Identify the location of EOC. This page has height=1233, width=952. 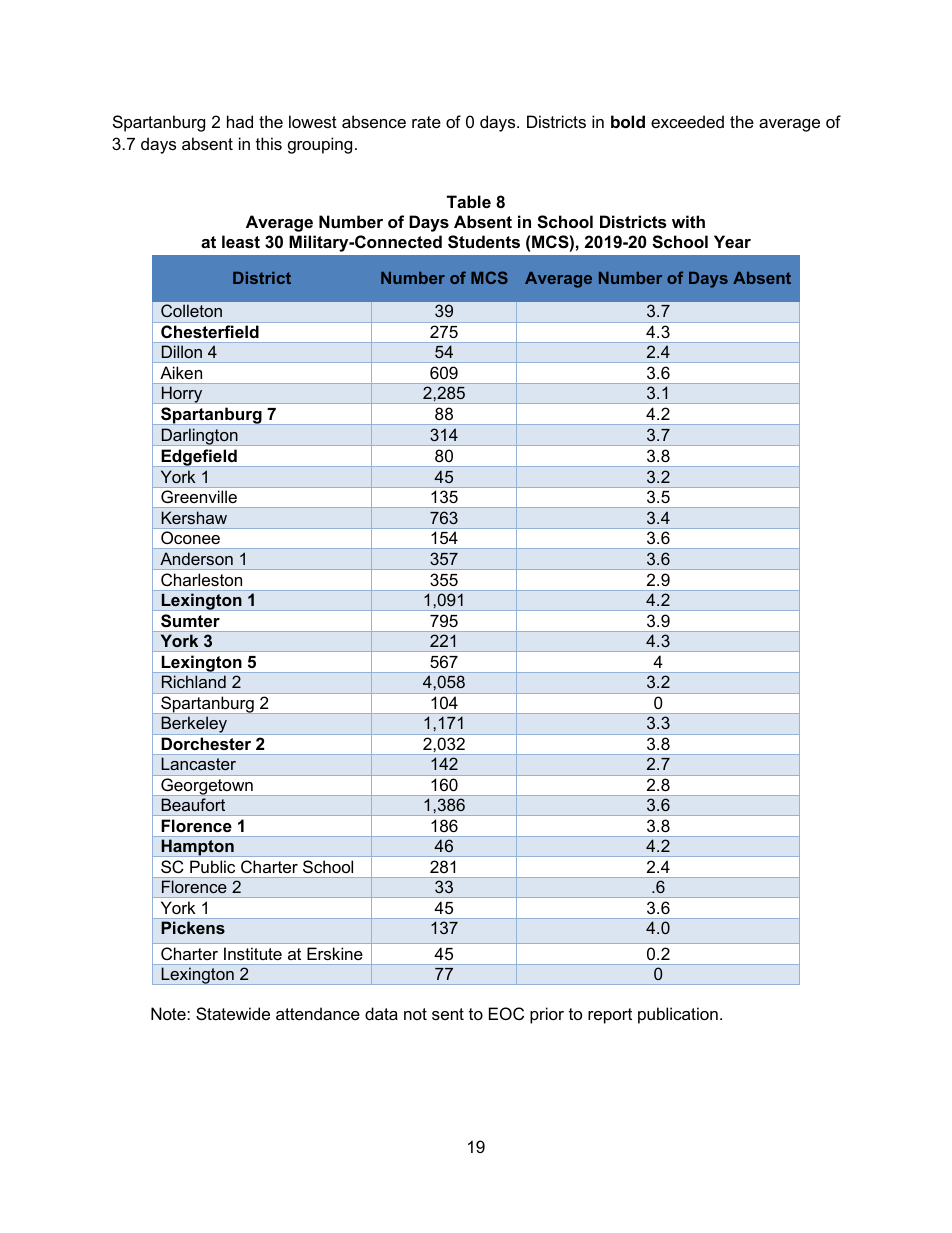
(506, 1013).
